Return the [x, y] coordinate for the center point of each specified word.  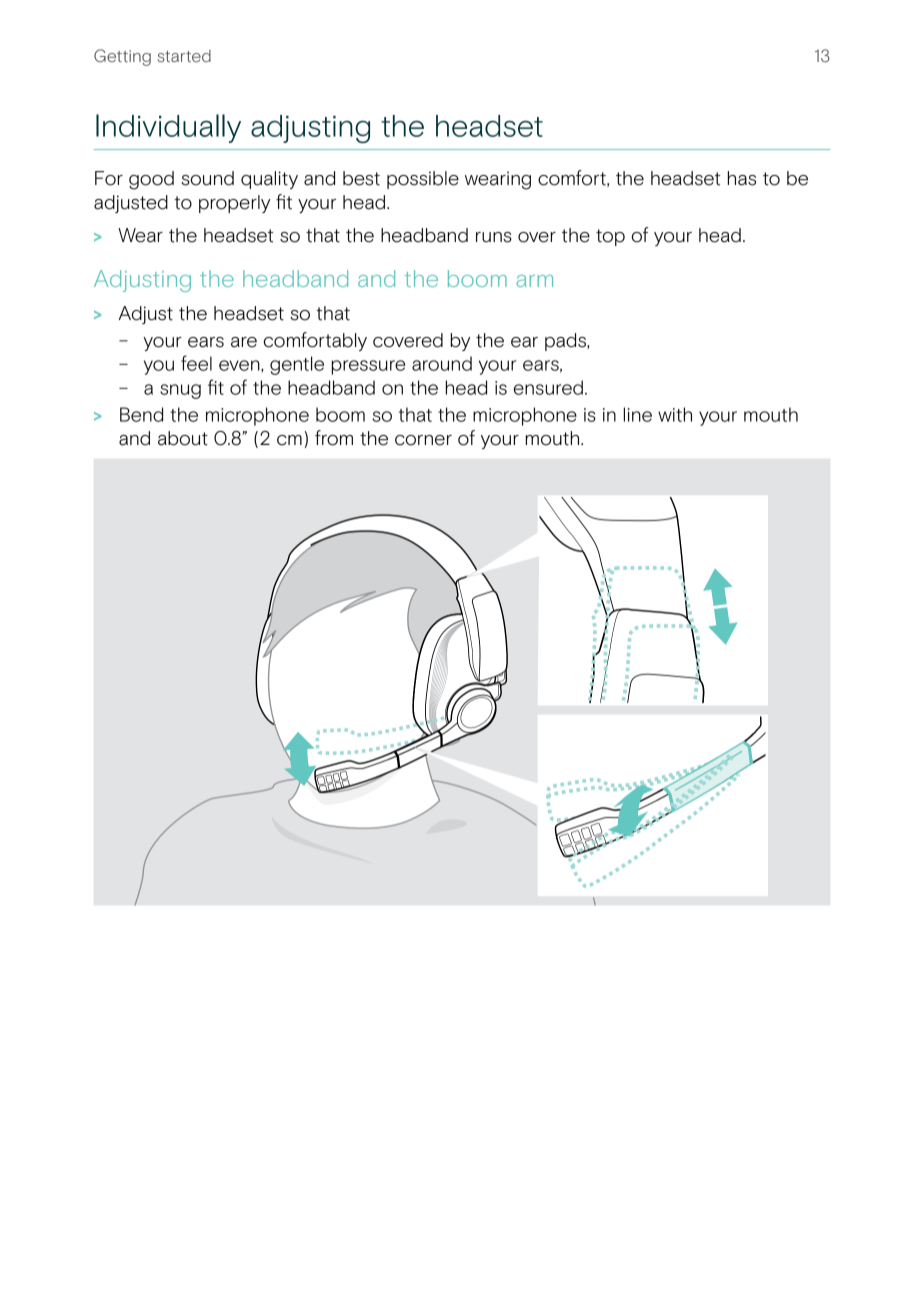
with [675, 414]
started [184, 56]
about [183, 438]
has [742, 178]
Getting [122, 57]
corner [423, 440]
